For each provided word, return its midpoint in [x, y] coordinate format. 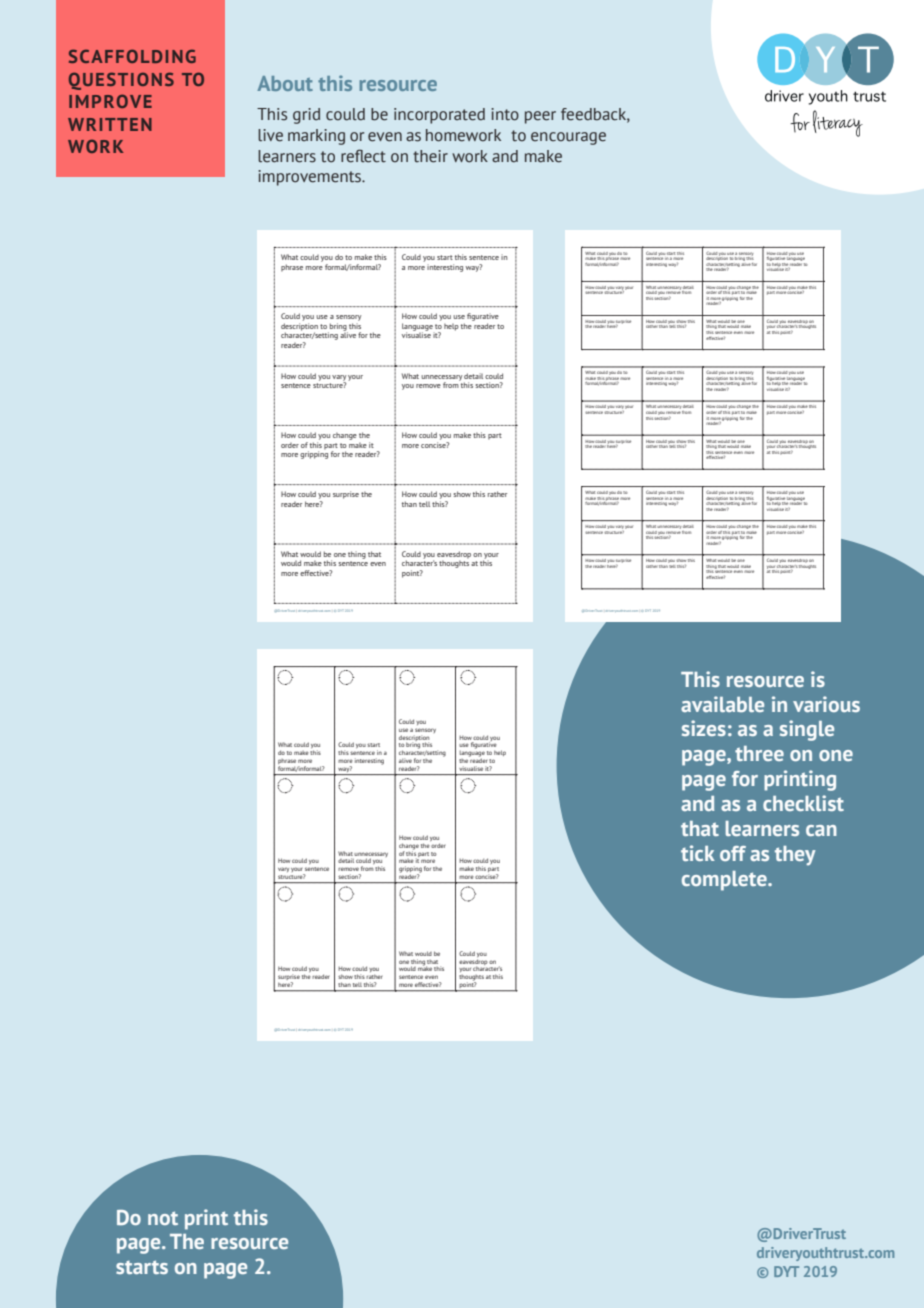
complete [725, 881]
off [733, 853]
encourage [568, 138]
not [163, 1218]
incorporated [439, 116]
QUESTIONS [121, 81]
